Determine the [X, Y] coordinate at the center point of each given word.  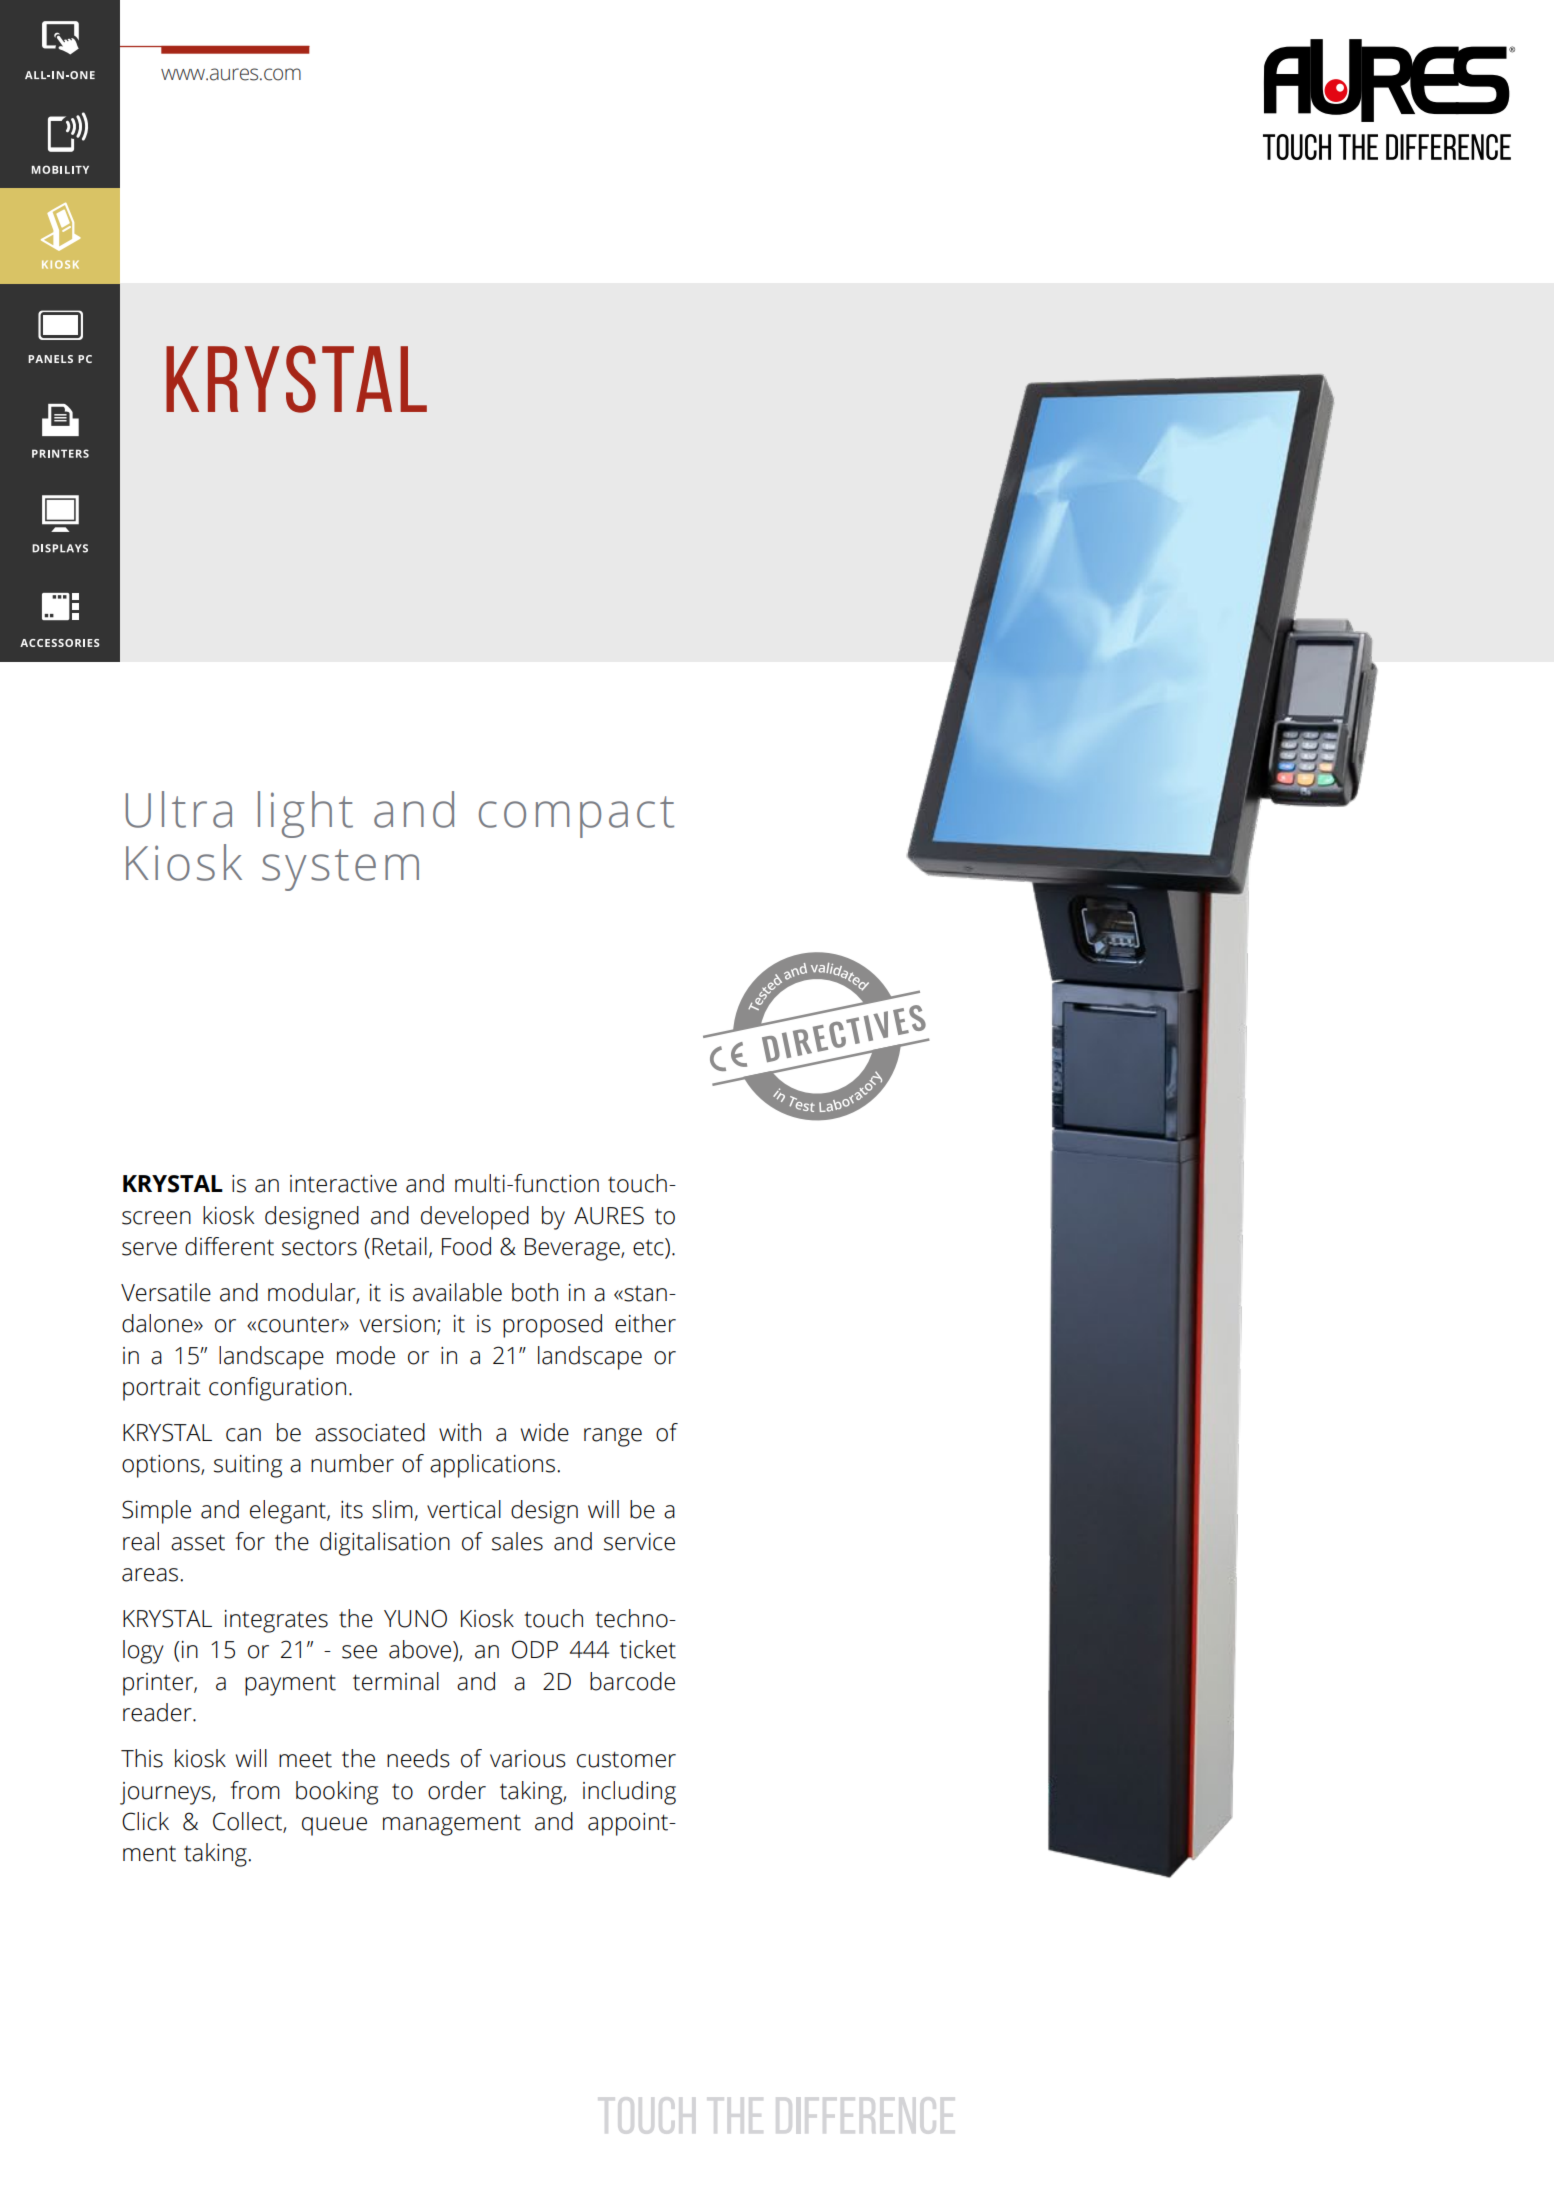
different [229, 1246]
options [162, 1466]
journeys [166, 1793]
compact [576, 817]
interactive [343, 1184]
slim [393, 1510]
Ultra [179, 809]
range [613, 1437]
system [340, 870]
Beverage [573, 1249]
